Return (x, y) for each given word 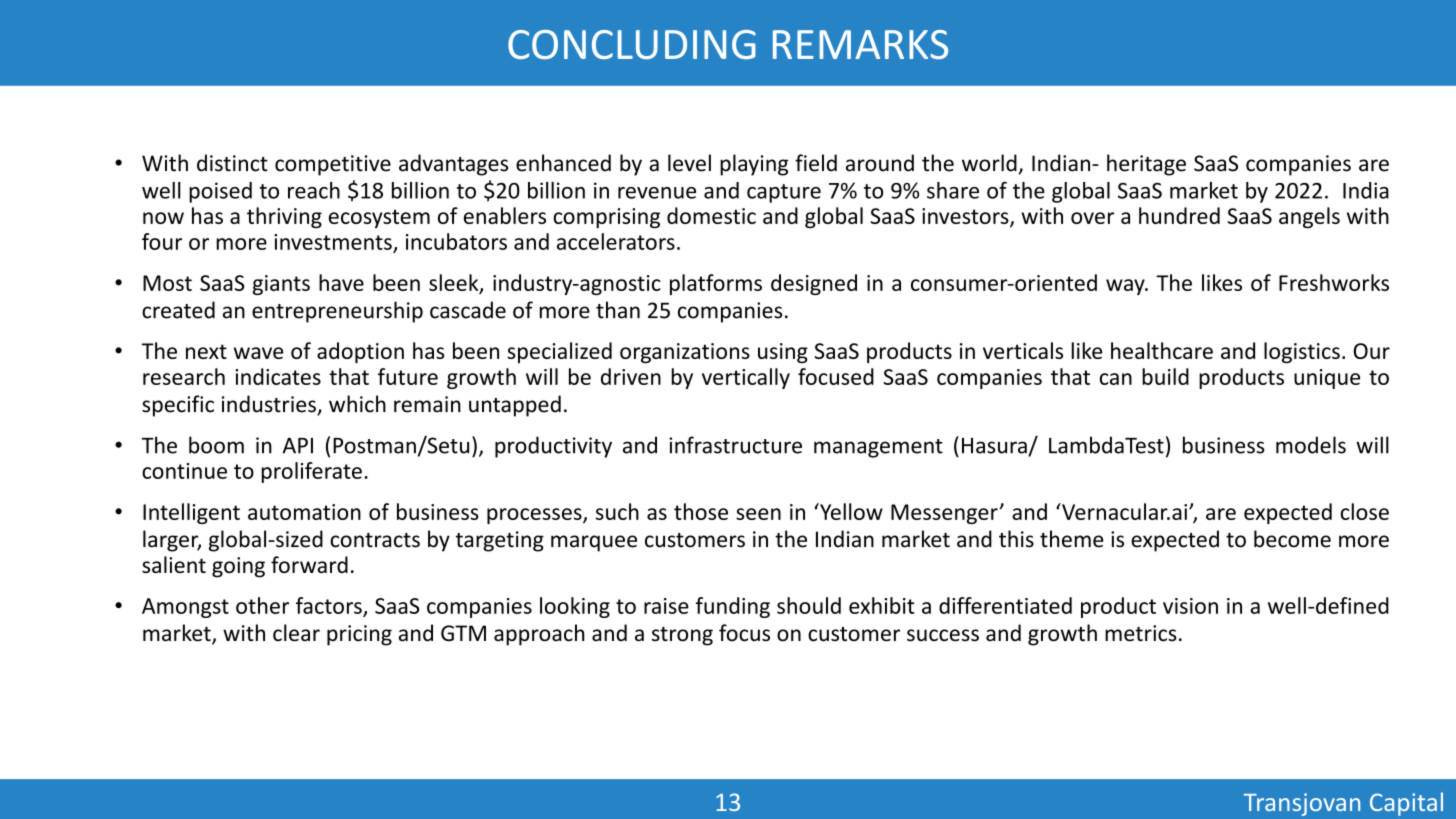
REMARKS (860, 44)
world (989, 163)
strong (682, 636)
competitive (333, 165)
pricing (359, 635)
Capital (1406, 804)
